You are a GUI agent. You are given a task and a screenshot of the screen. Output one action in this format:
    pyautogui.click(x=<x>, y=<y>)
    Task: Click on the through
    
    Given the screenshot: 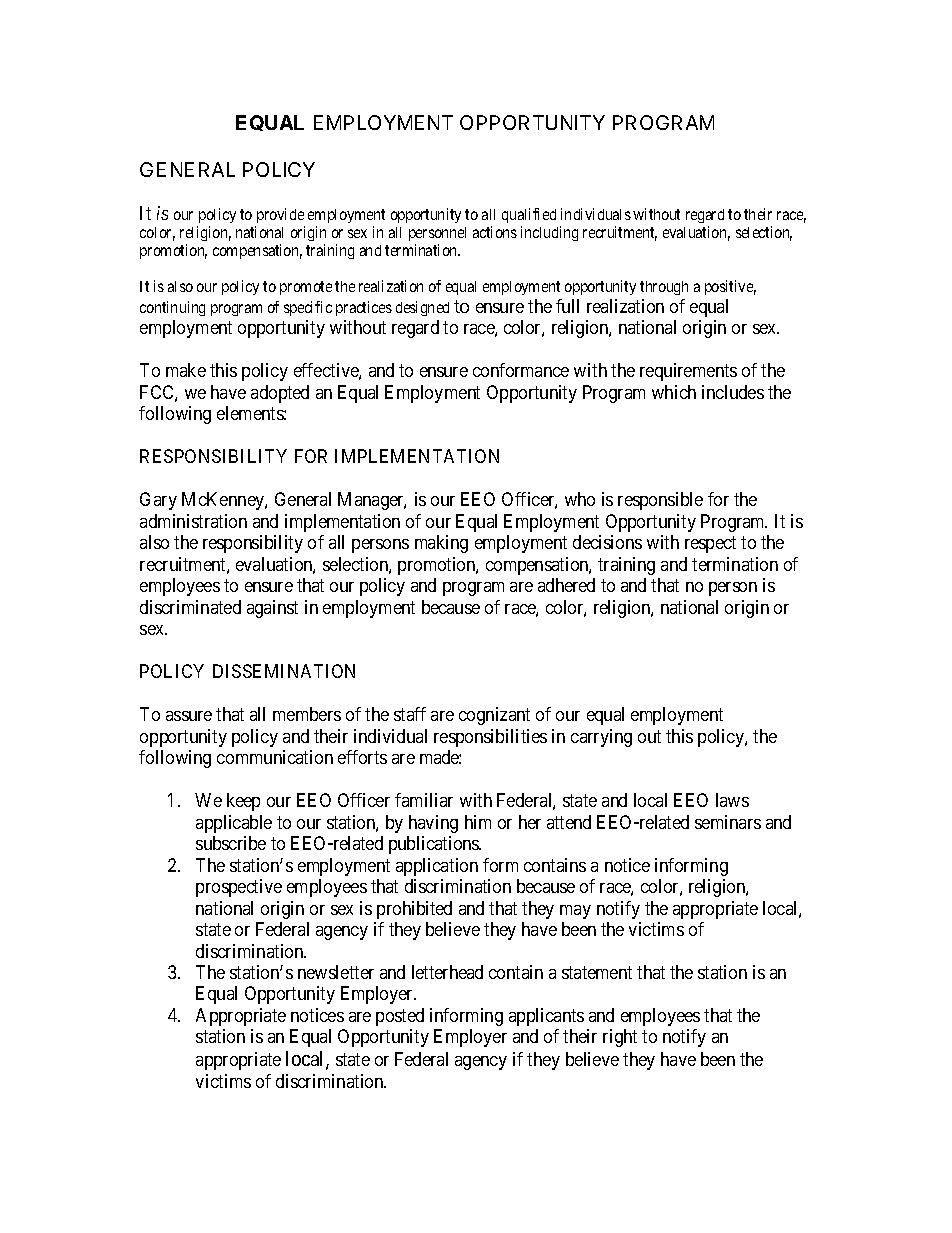 What is the action you would take?
    pyautogui.click(x=664, y=288)
